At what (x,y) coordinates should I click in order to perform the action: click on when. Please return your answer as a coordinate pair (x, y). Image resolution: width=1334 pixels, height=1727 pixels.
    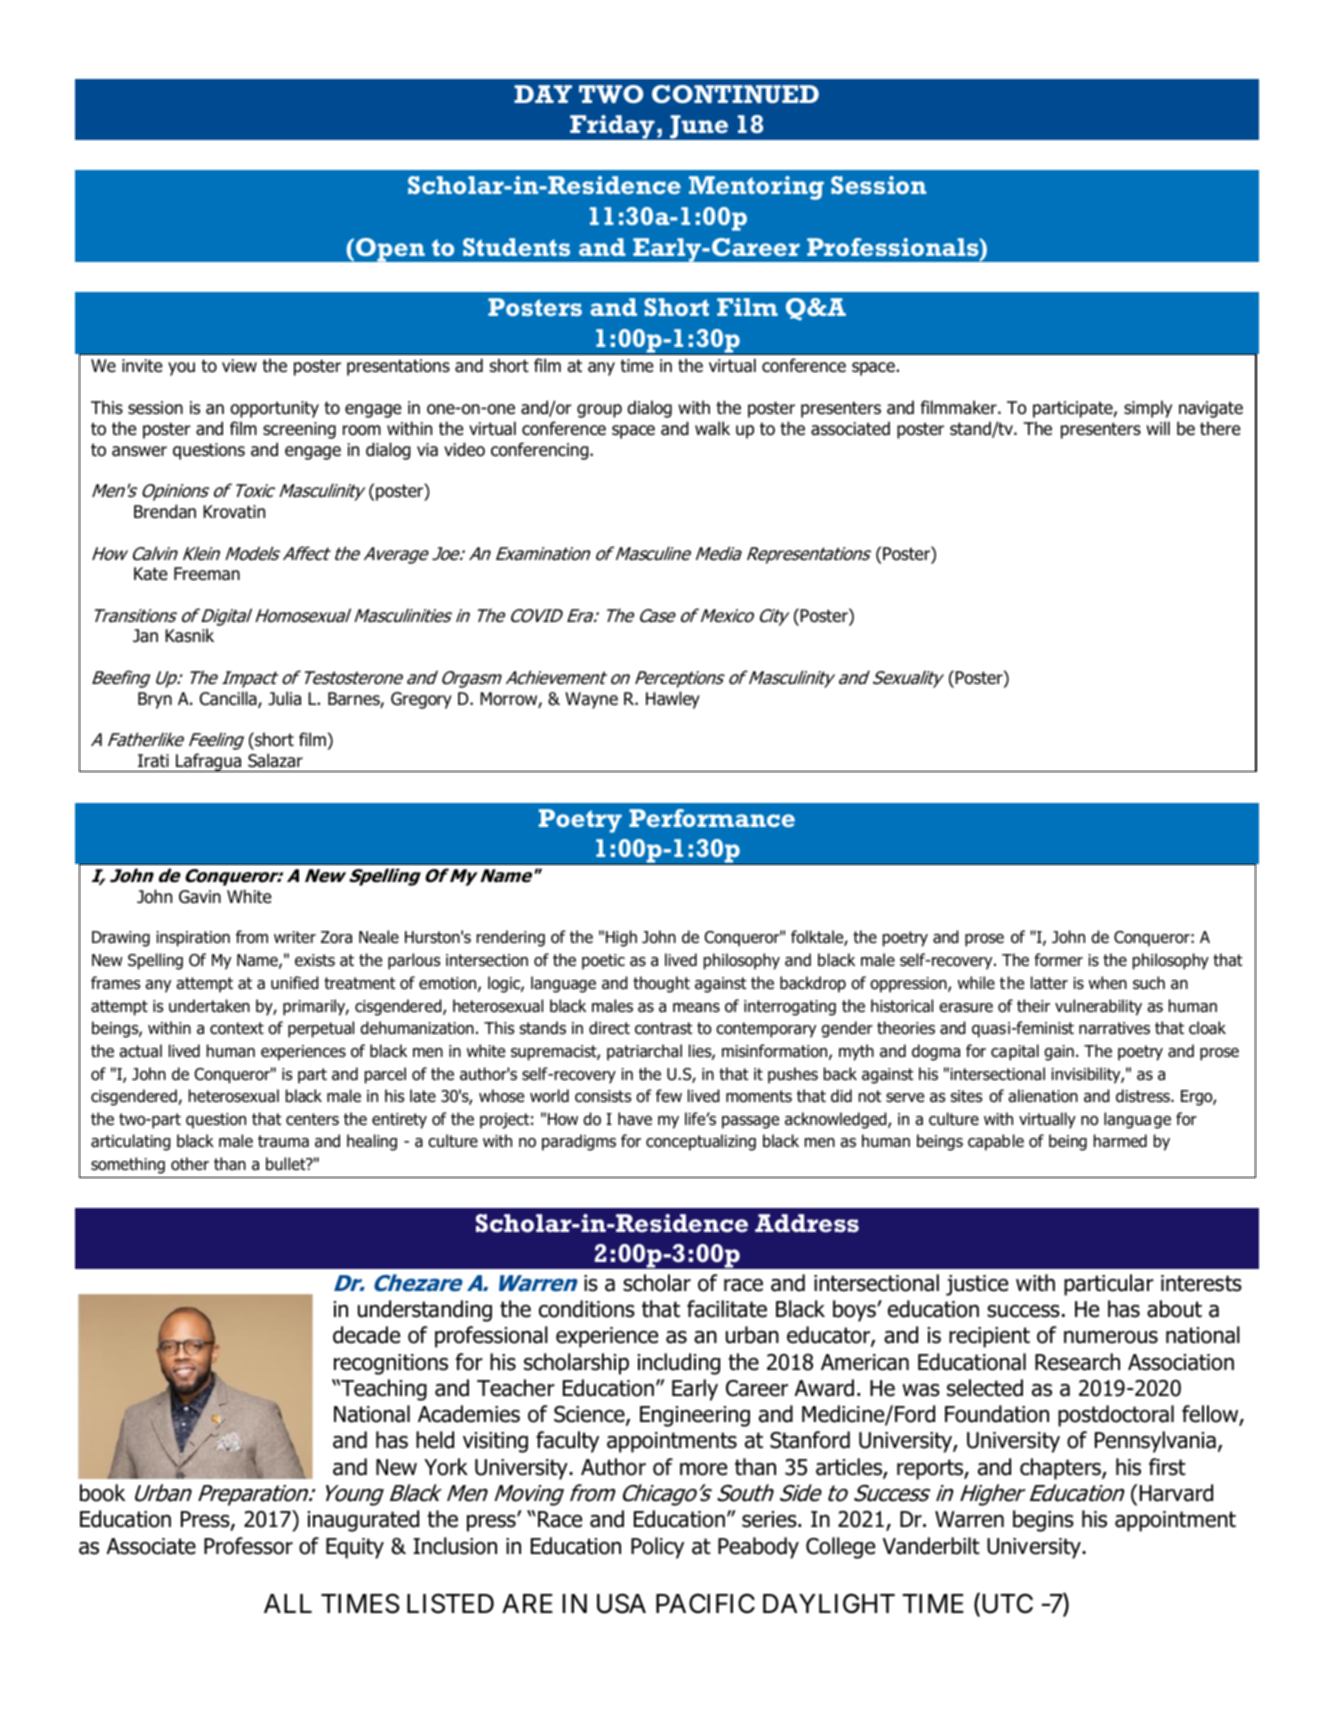
    Looking at the image, I should click on (1108, 982).
